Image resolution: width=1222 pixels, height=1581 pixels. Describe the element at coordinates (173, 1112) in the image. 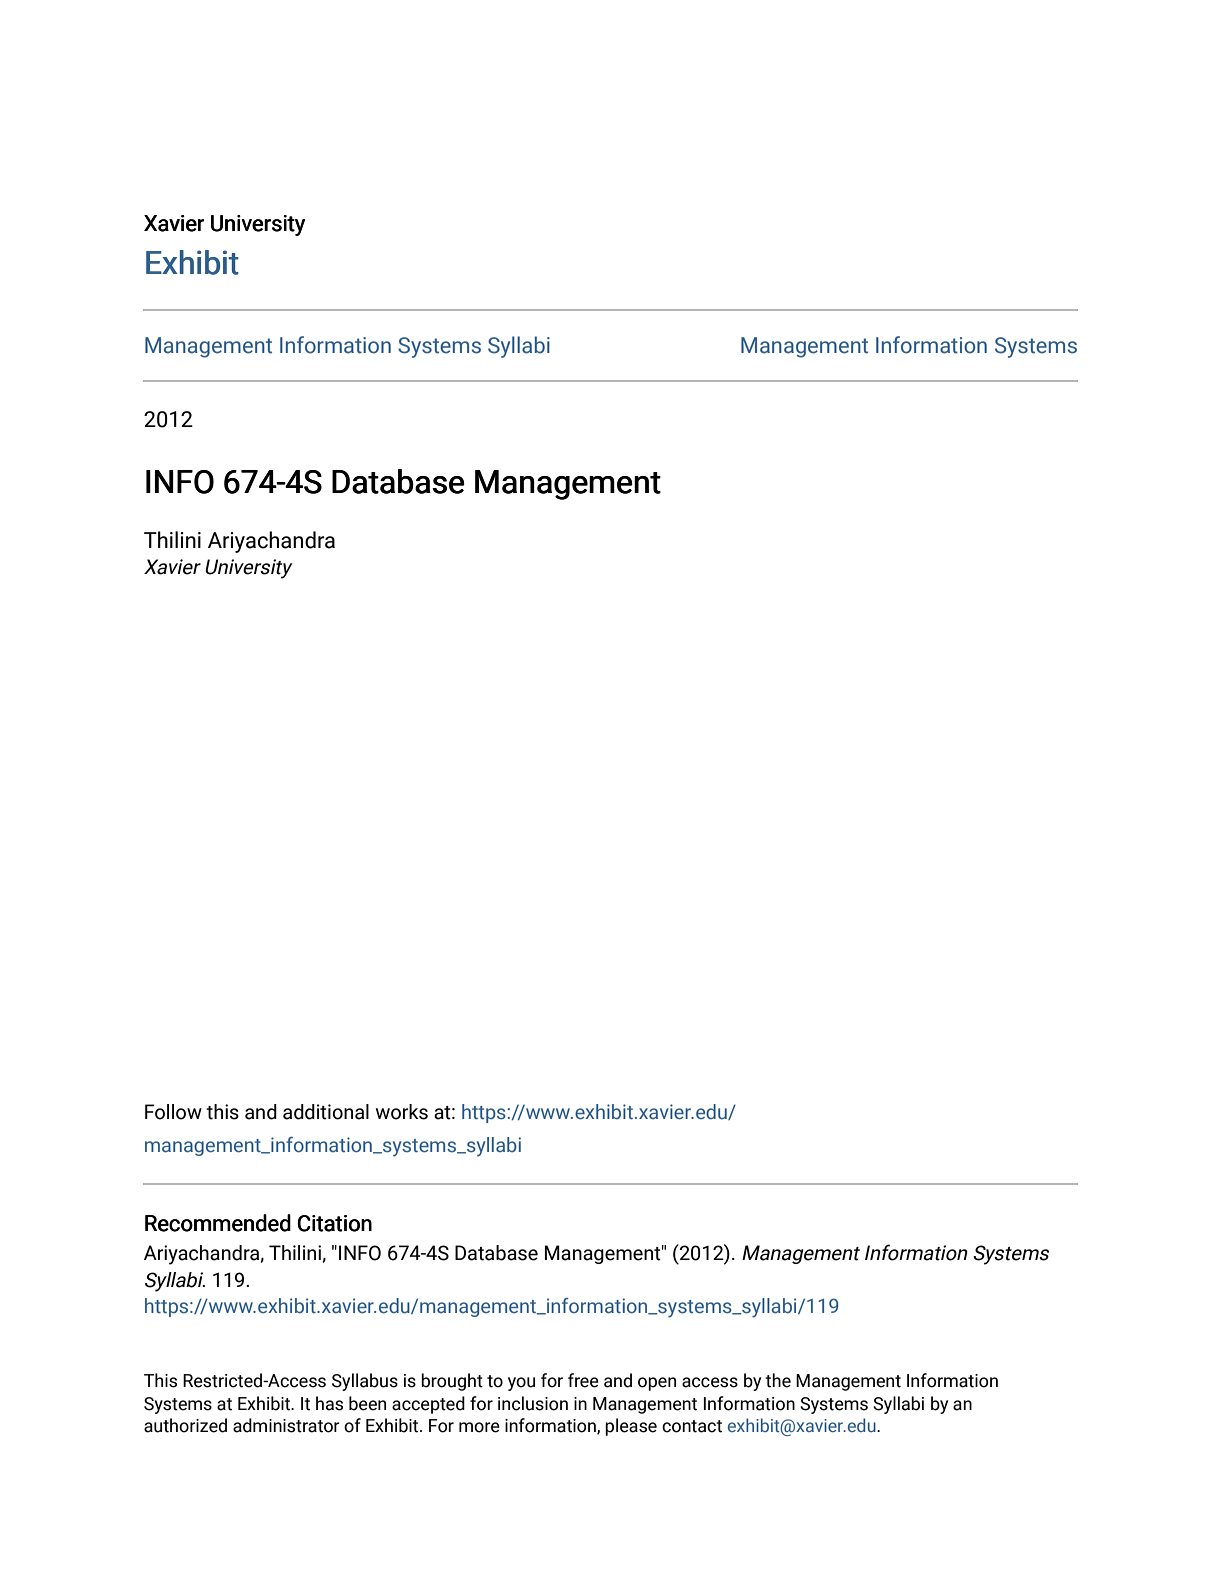

I see `Follow` at that location.
